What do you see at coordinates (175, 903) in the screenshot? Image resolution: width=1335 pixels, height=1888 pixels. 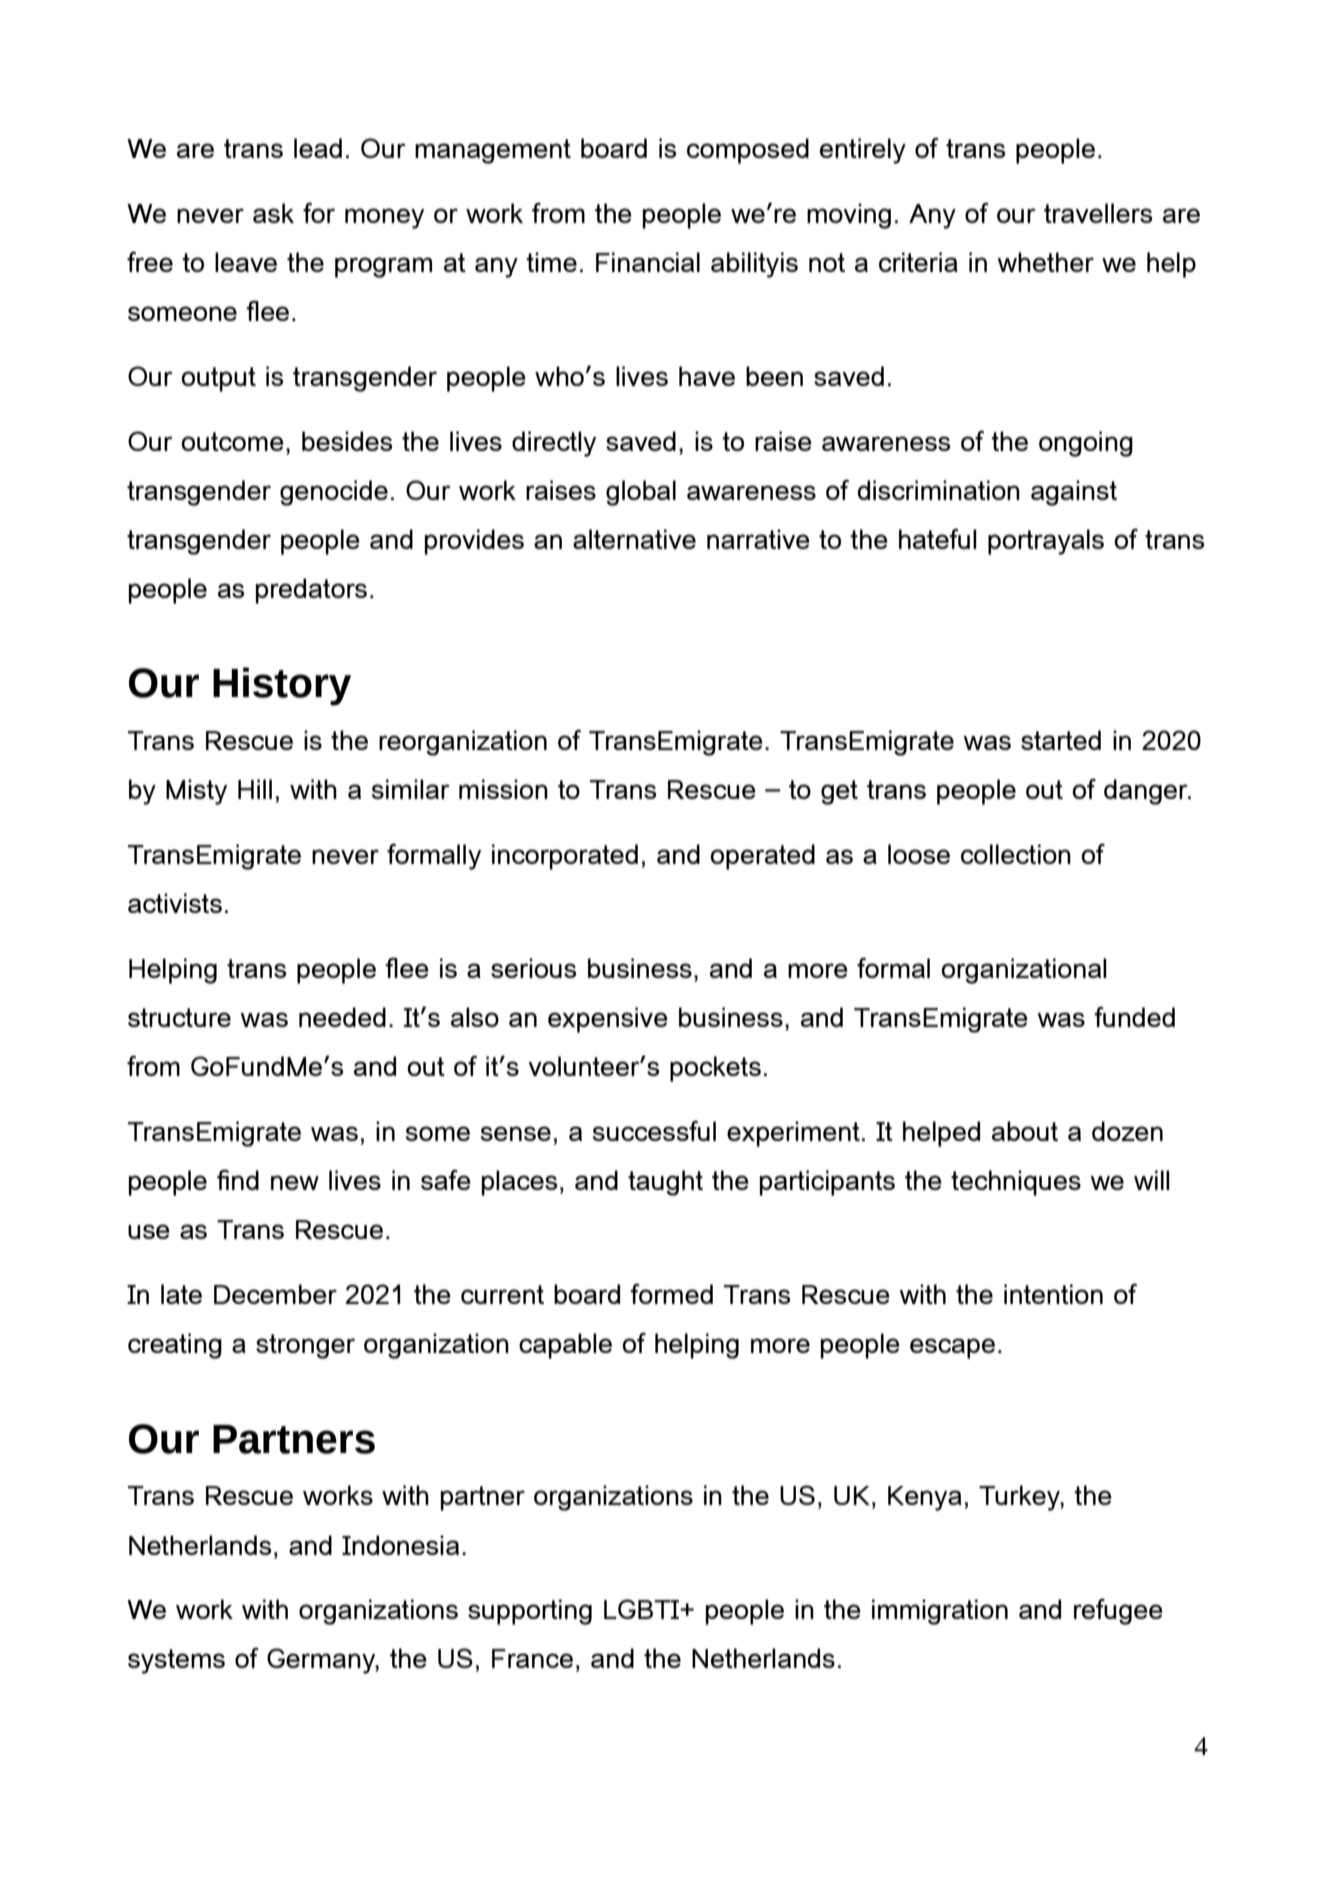 I see `activists` at bounding box center [175, 903].
